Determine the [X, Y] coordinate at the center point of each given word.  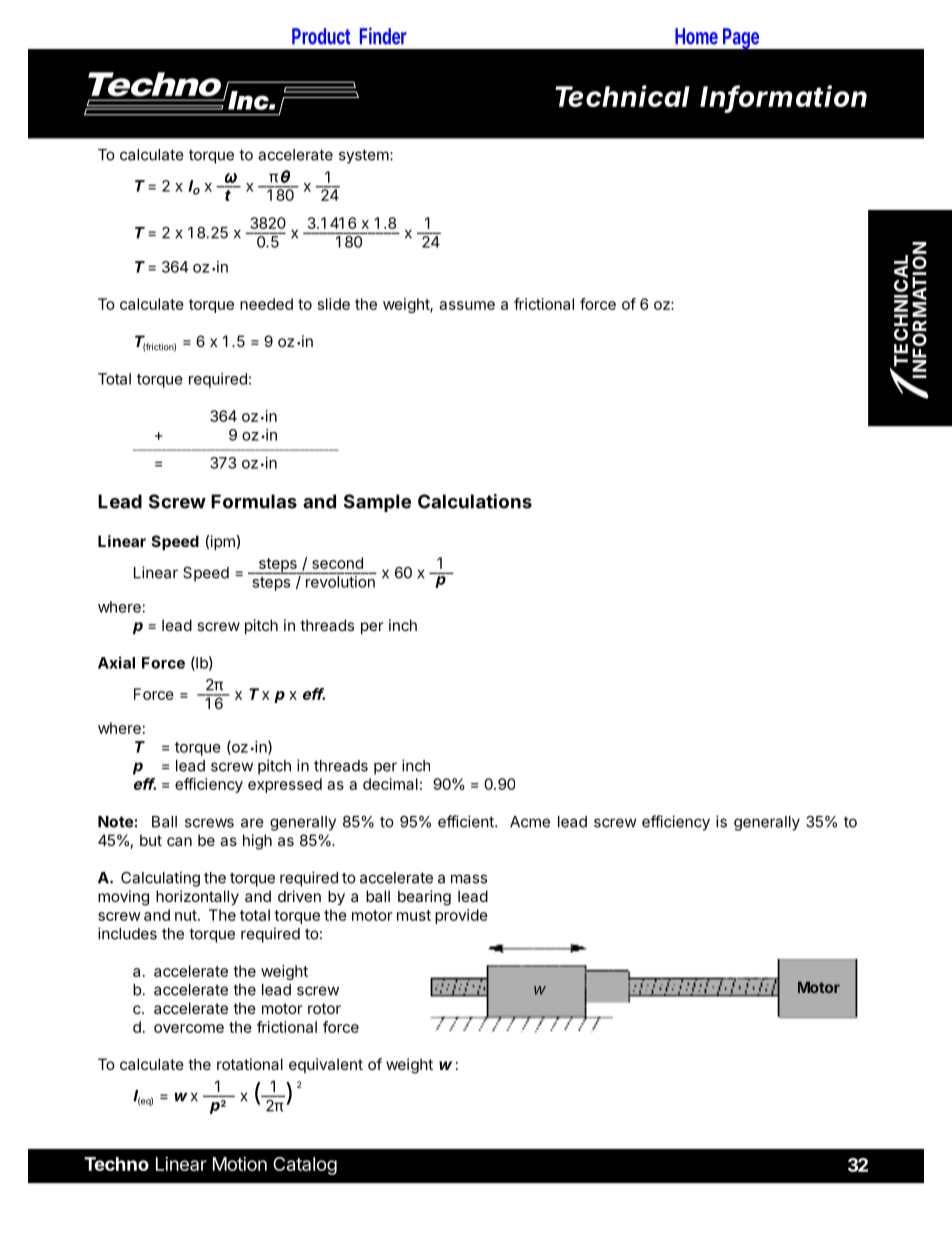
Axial [116, 662]
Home [696, 36]
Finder [383, 36]
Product [321, 36]
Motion [240, 1164]
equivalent [326, 1065]
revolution [340, 582]
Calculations [475, 501]
